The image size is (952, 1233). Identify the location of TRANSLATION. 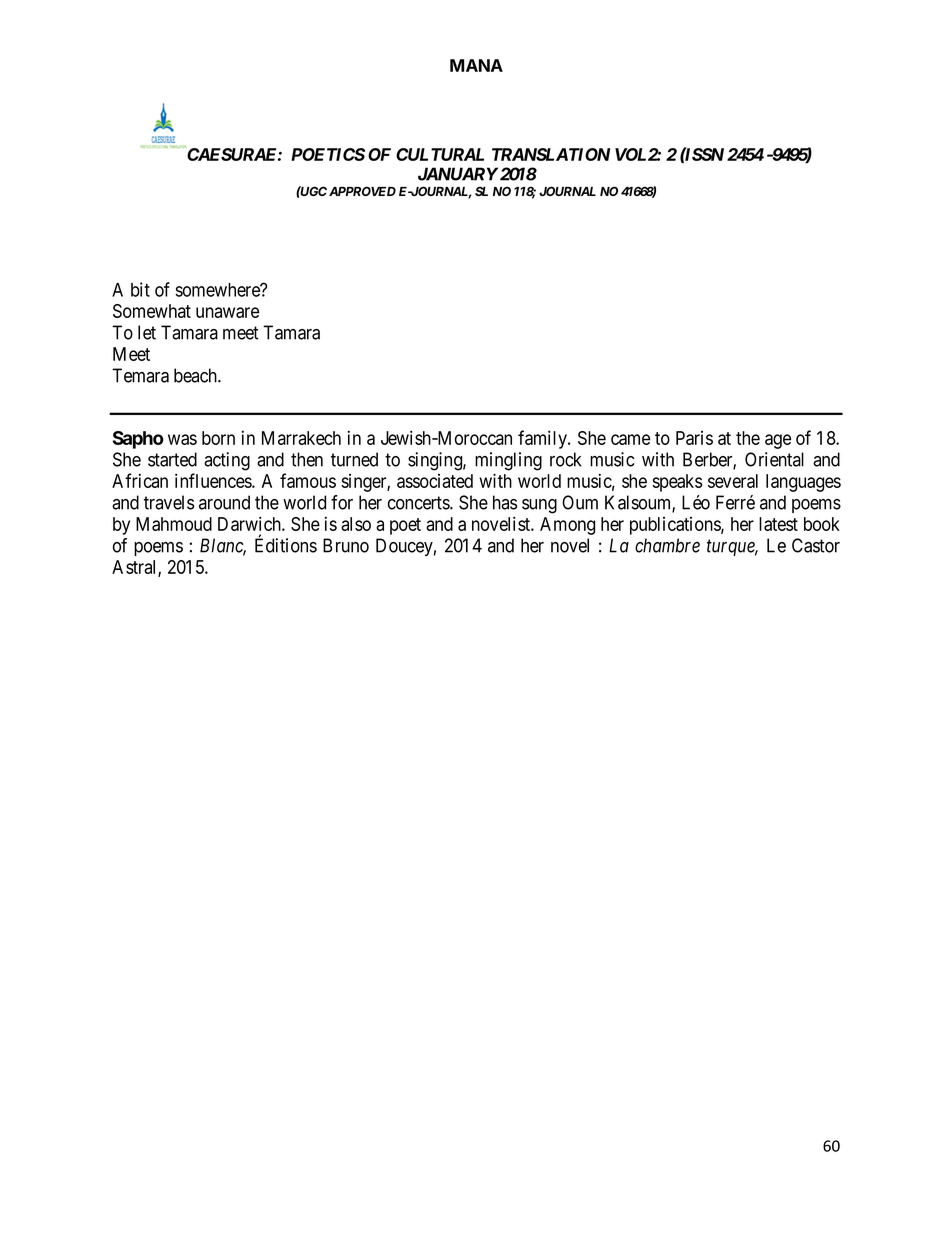
(551, 154).
